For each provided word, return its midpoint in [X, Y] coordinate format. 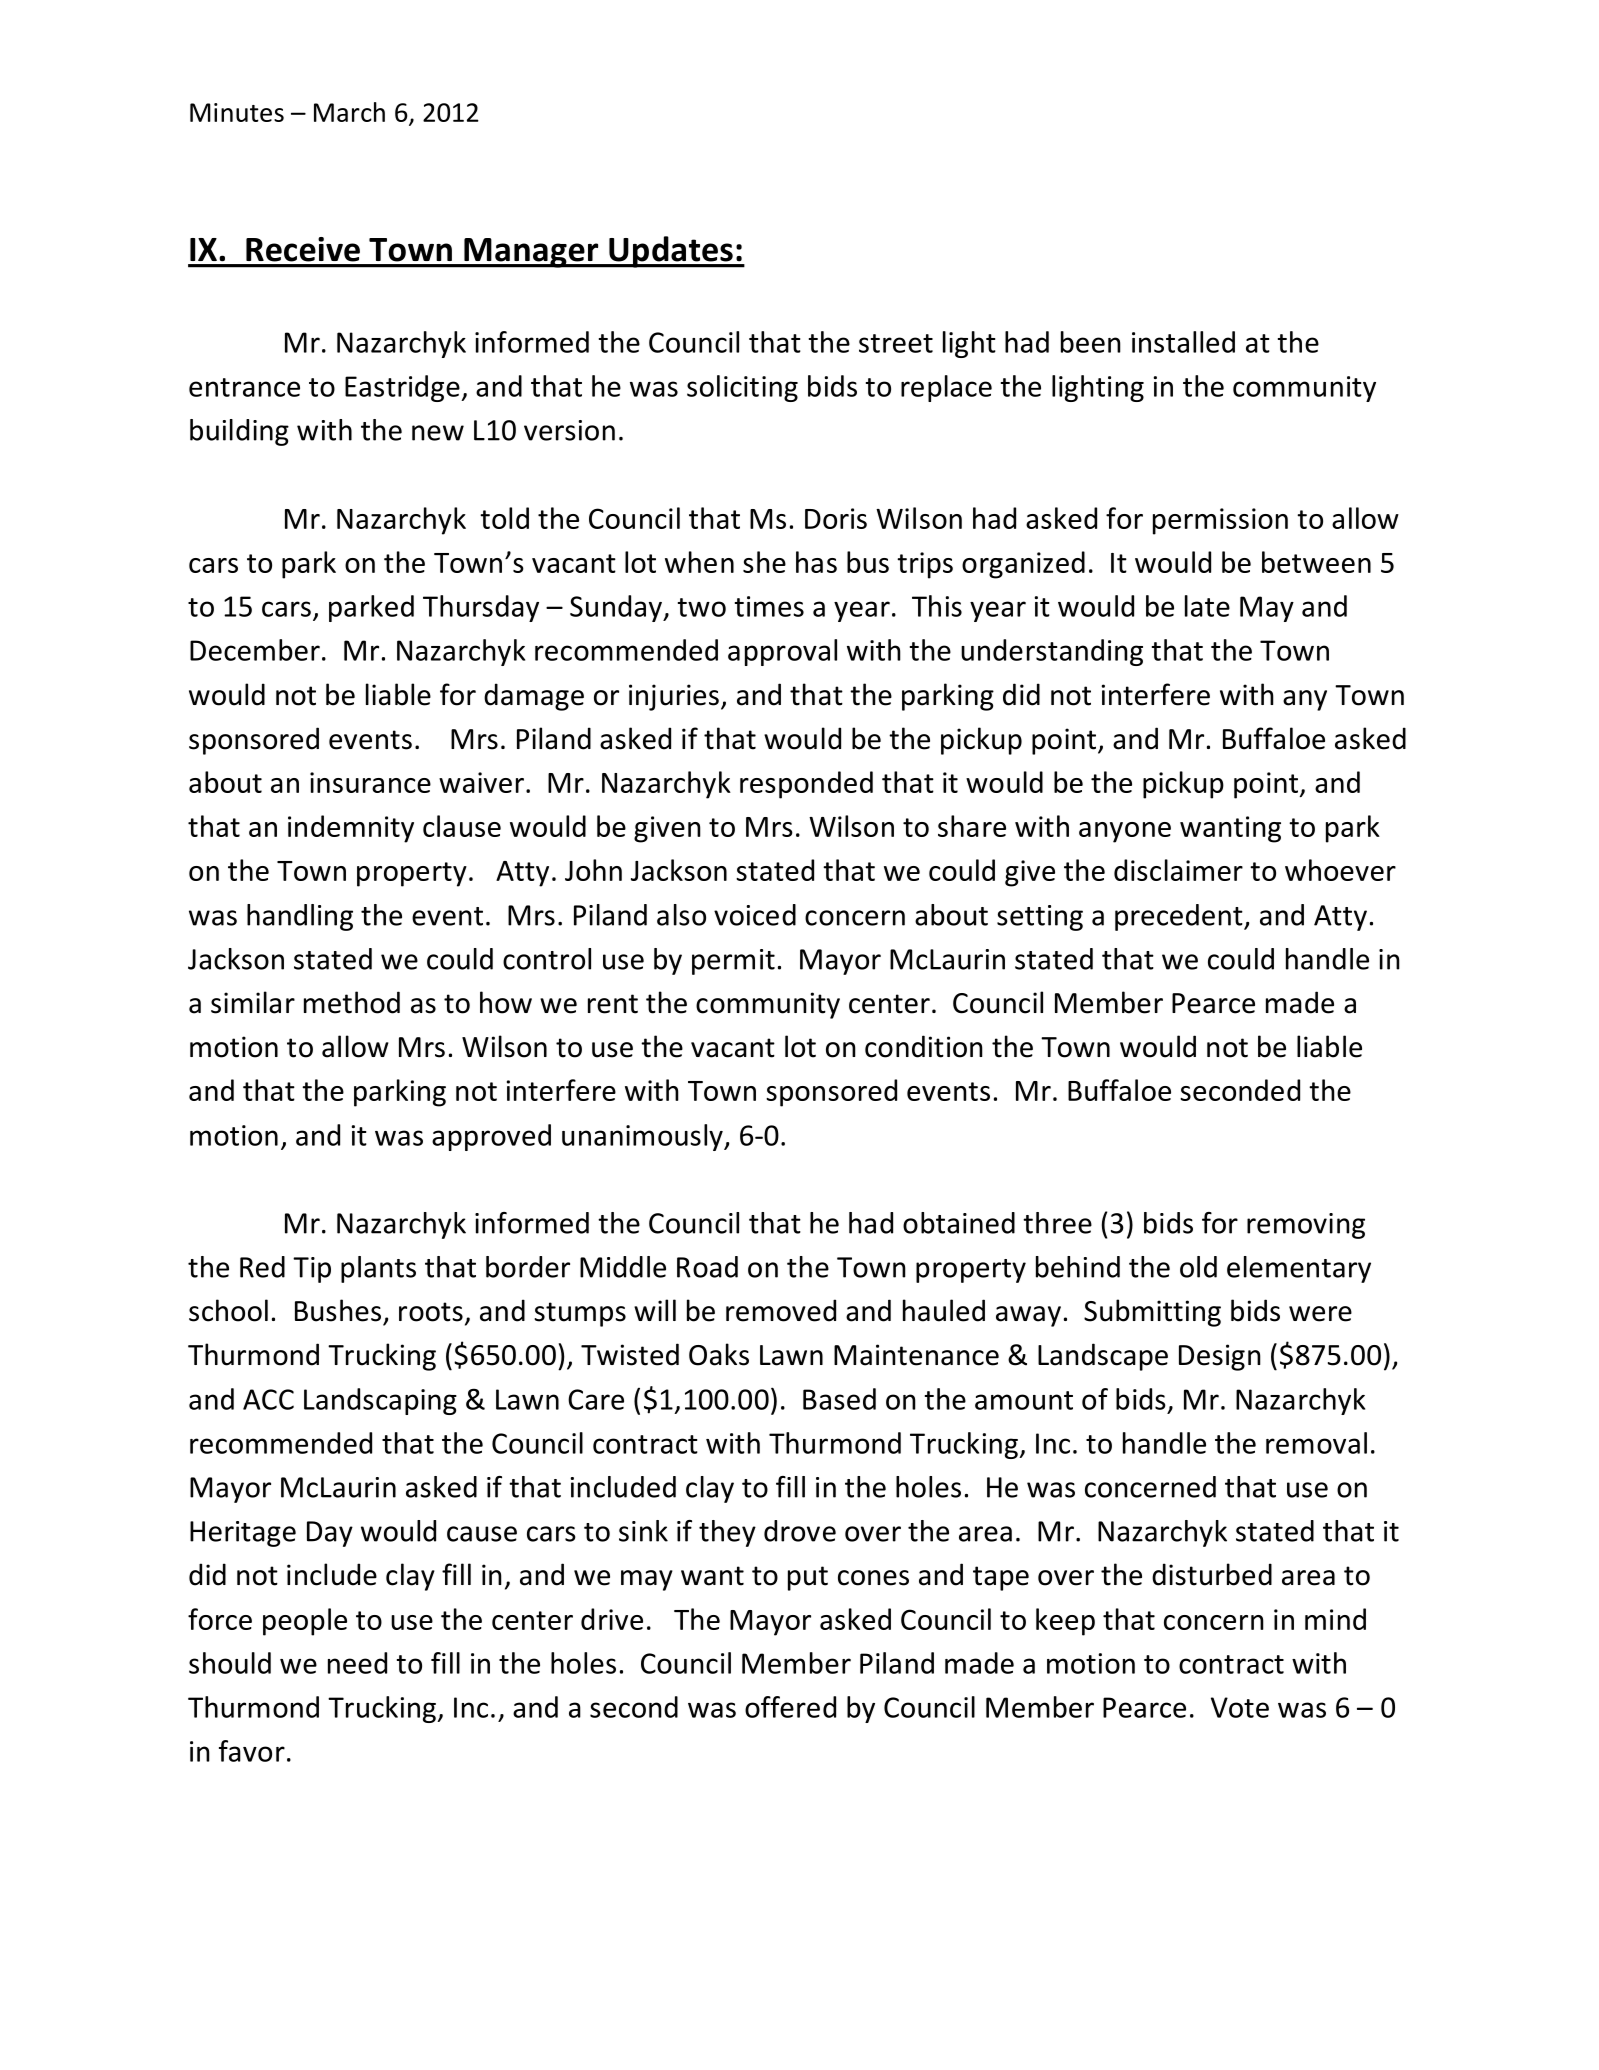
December [255, 650]
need [357, 1663]
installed [1183, 342]
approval [782, 652]
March [349, 112]
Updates [671, 252]
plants [378, 1269]
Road [707, 1267]
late [1207, 606]
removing [1306, 1226]
